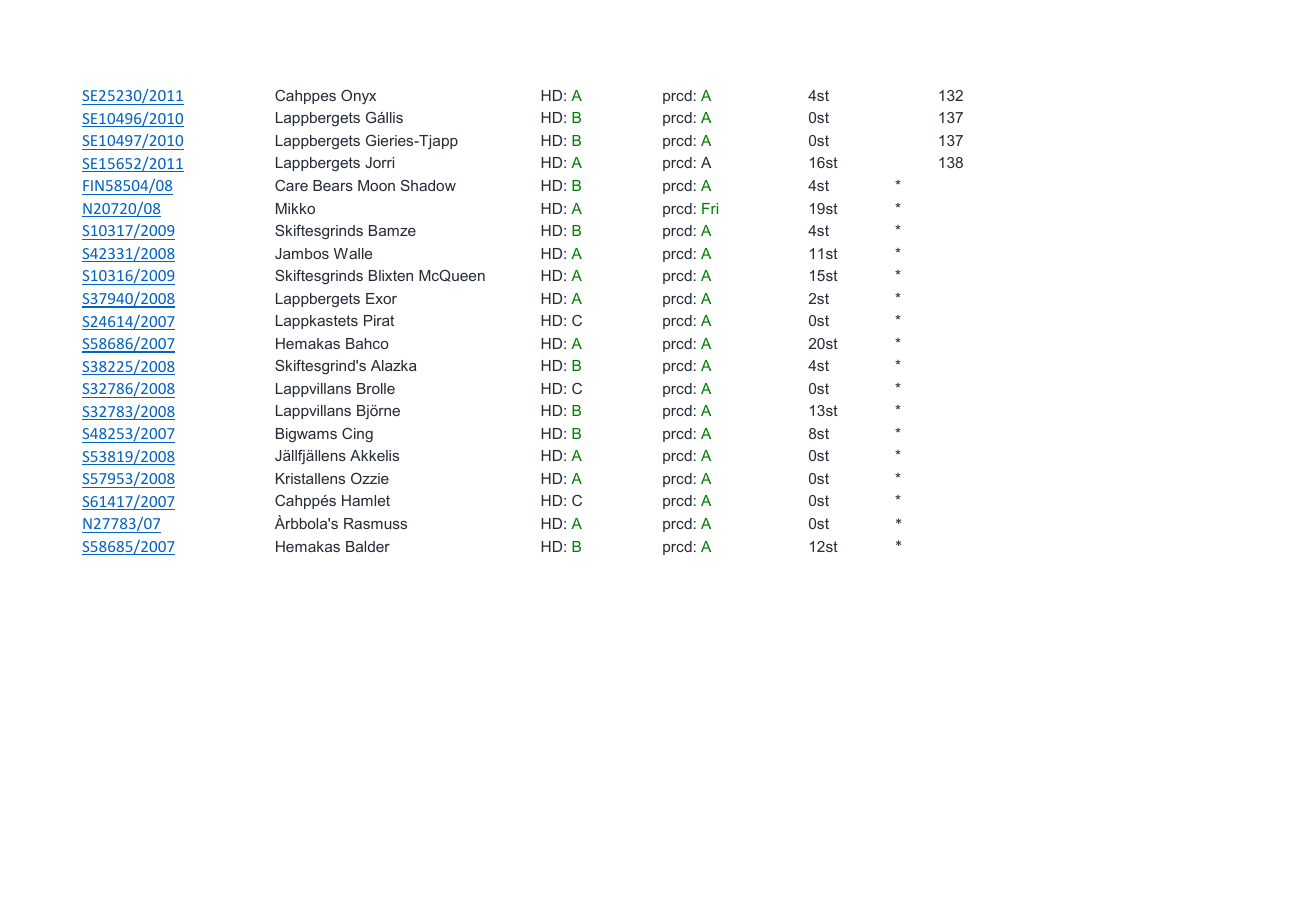 This image has width=1308, height=924. I want to click on Ozzie, so click(370, 478).
